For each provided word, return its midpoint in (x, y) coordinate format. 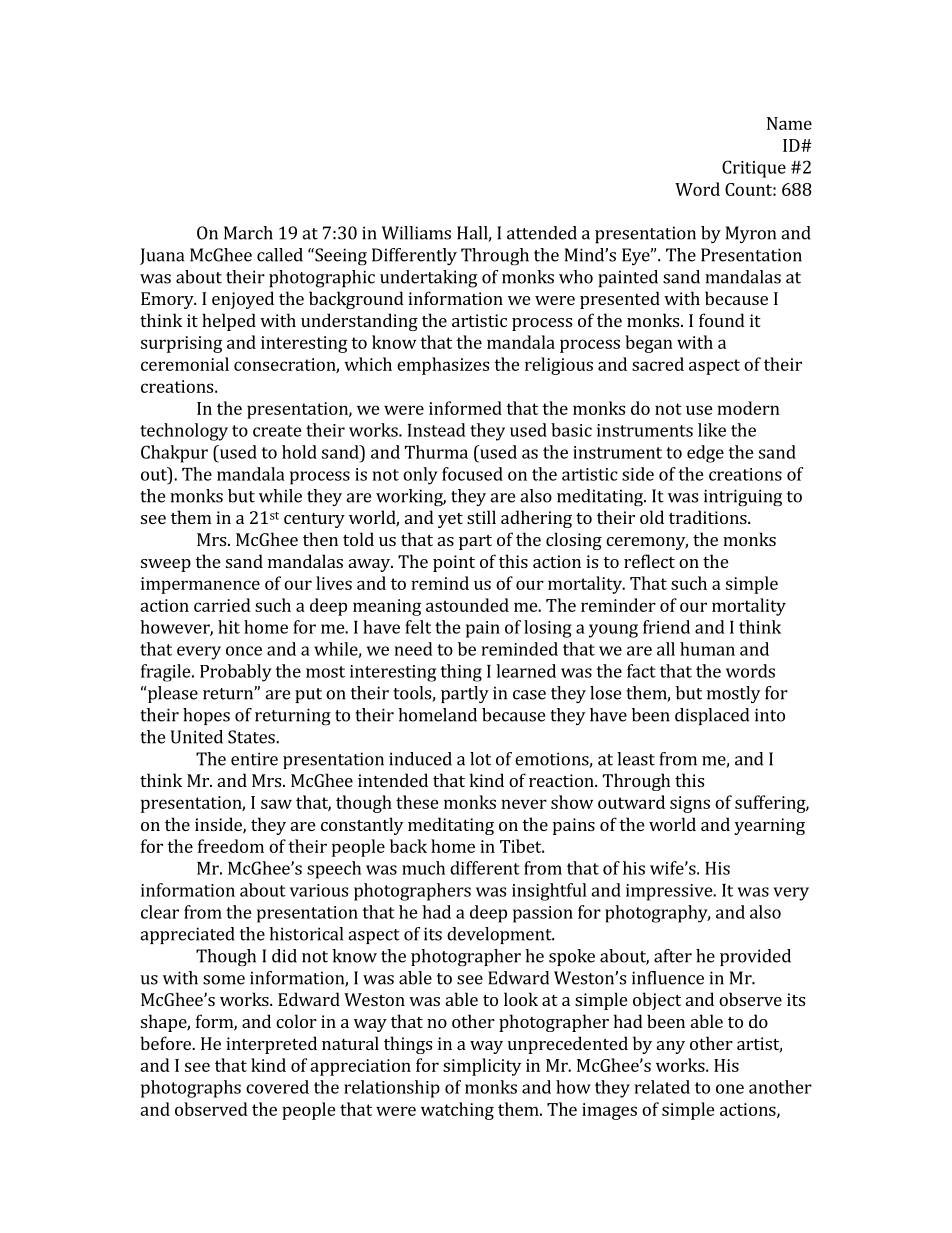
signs (690, 804)
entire (254, 759)
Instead (437, 430)
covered (277, 1087)
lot (480, 759)
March (248, 233)
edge (705, 454)
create (277, 431)
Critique (754, 169)
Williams (416, 233)
